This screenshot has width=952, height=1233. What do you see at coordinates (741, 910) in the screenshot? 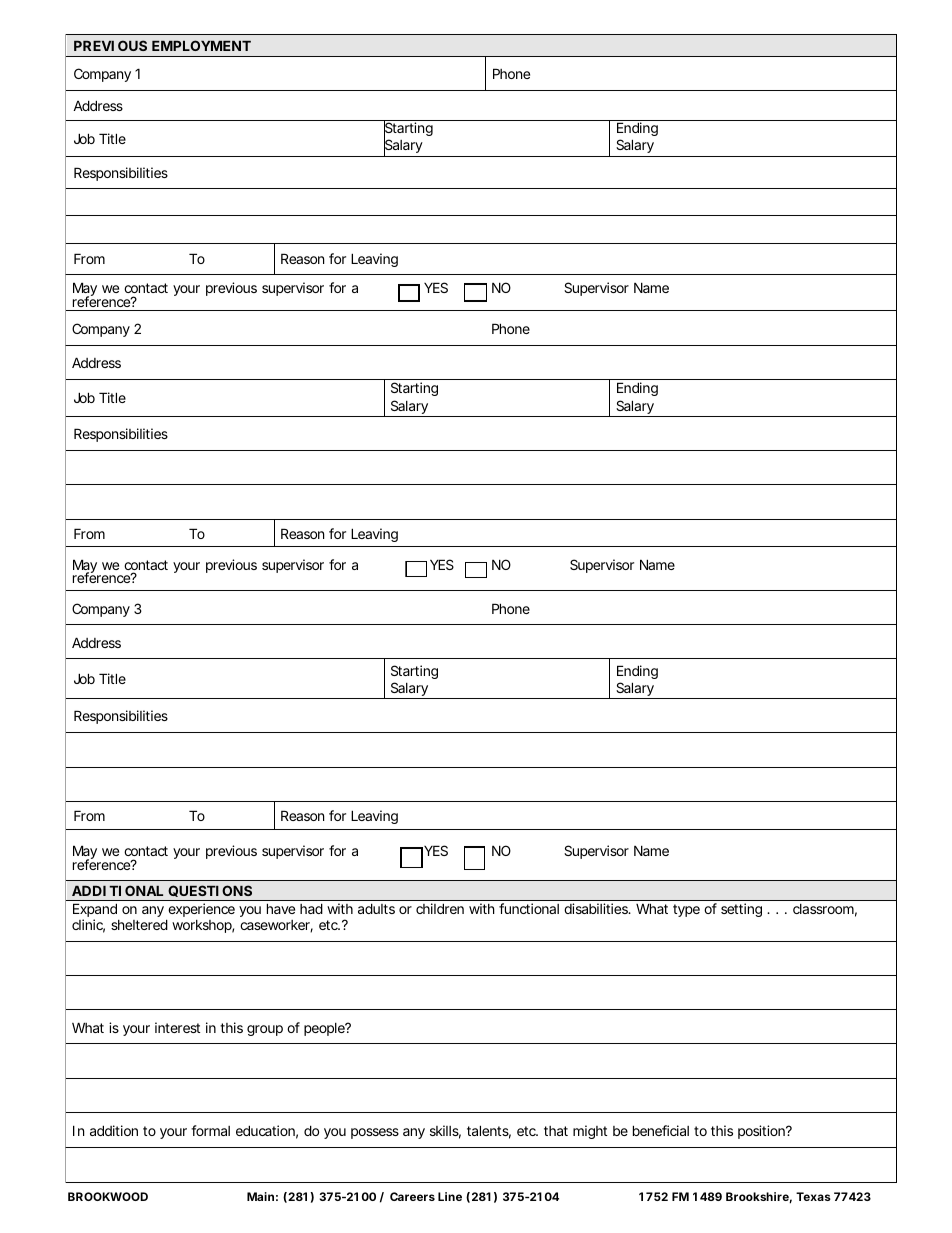
I see `setting` at bounding box center [741, 910].
